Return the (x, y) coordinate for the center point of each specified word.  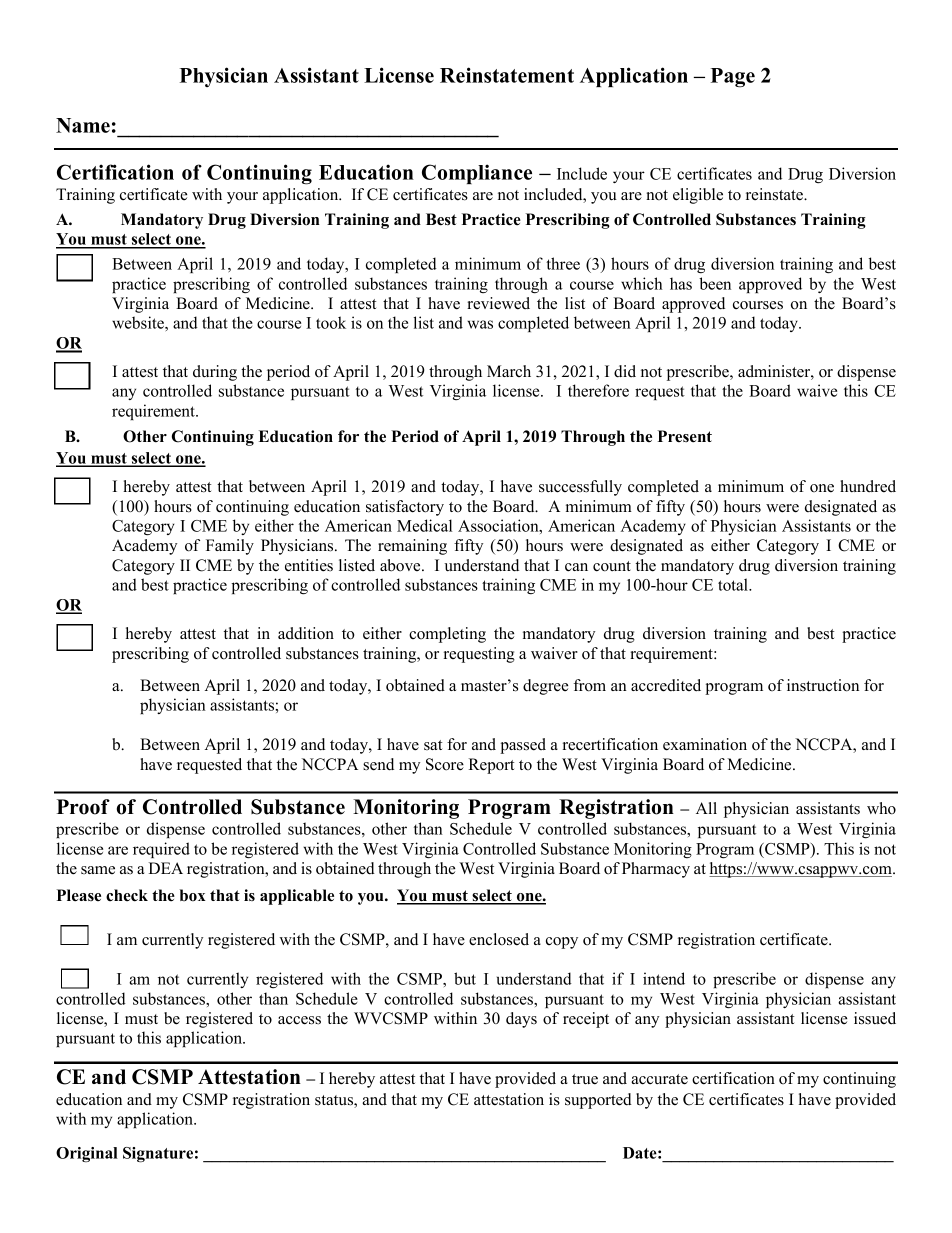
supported (598, 1101)
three (563, 263)
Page (733, 78)
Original (87, 1154)
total (734, 584)
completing (447, 635)
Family (230, 547)
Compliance (477, 174)
